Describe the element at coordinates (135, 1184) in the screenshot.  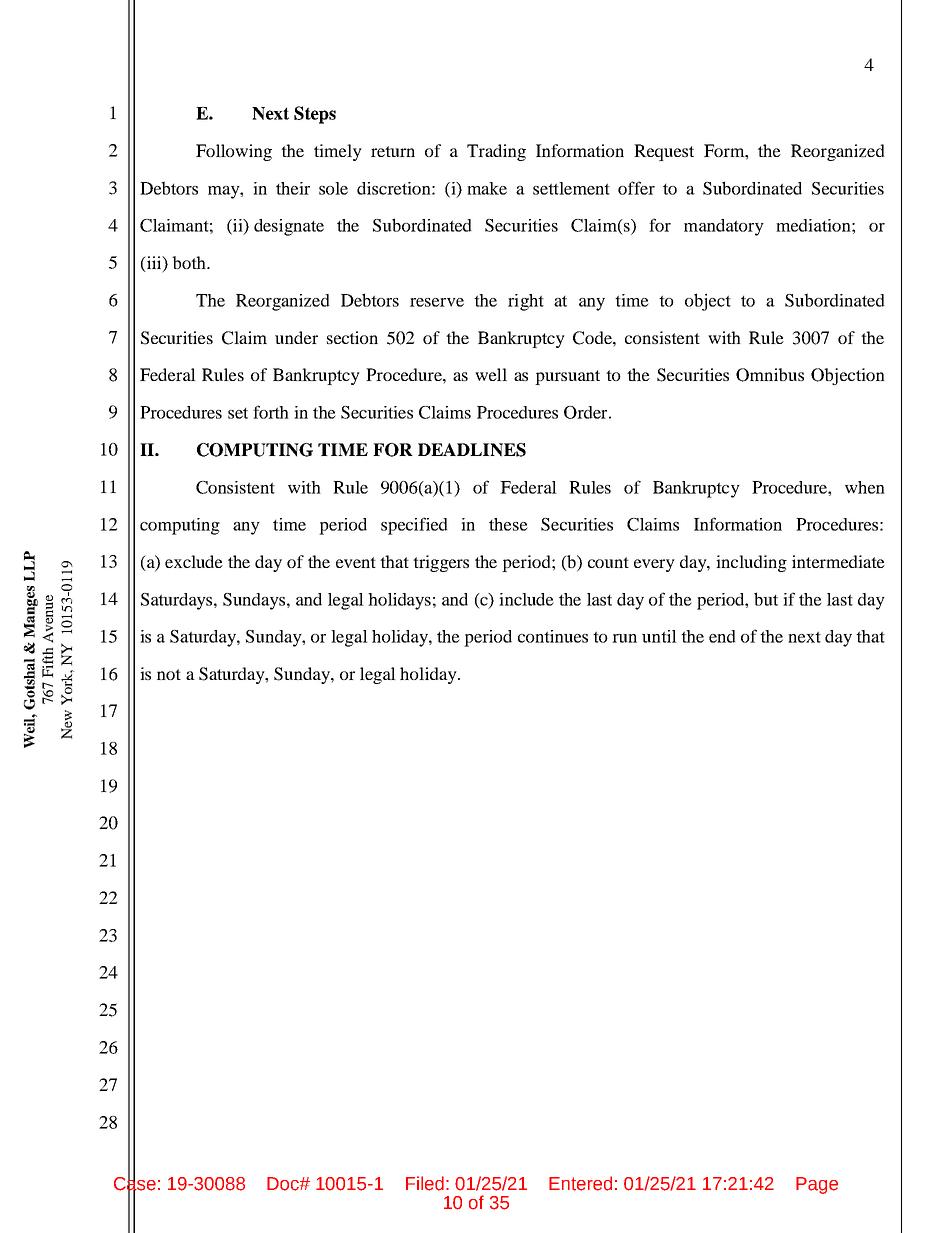
I see `Case` at that location.
